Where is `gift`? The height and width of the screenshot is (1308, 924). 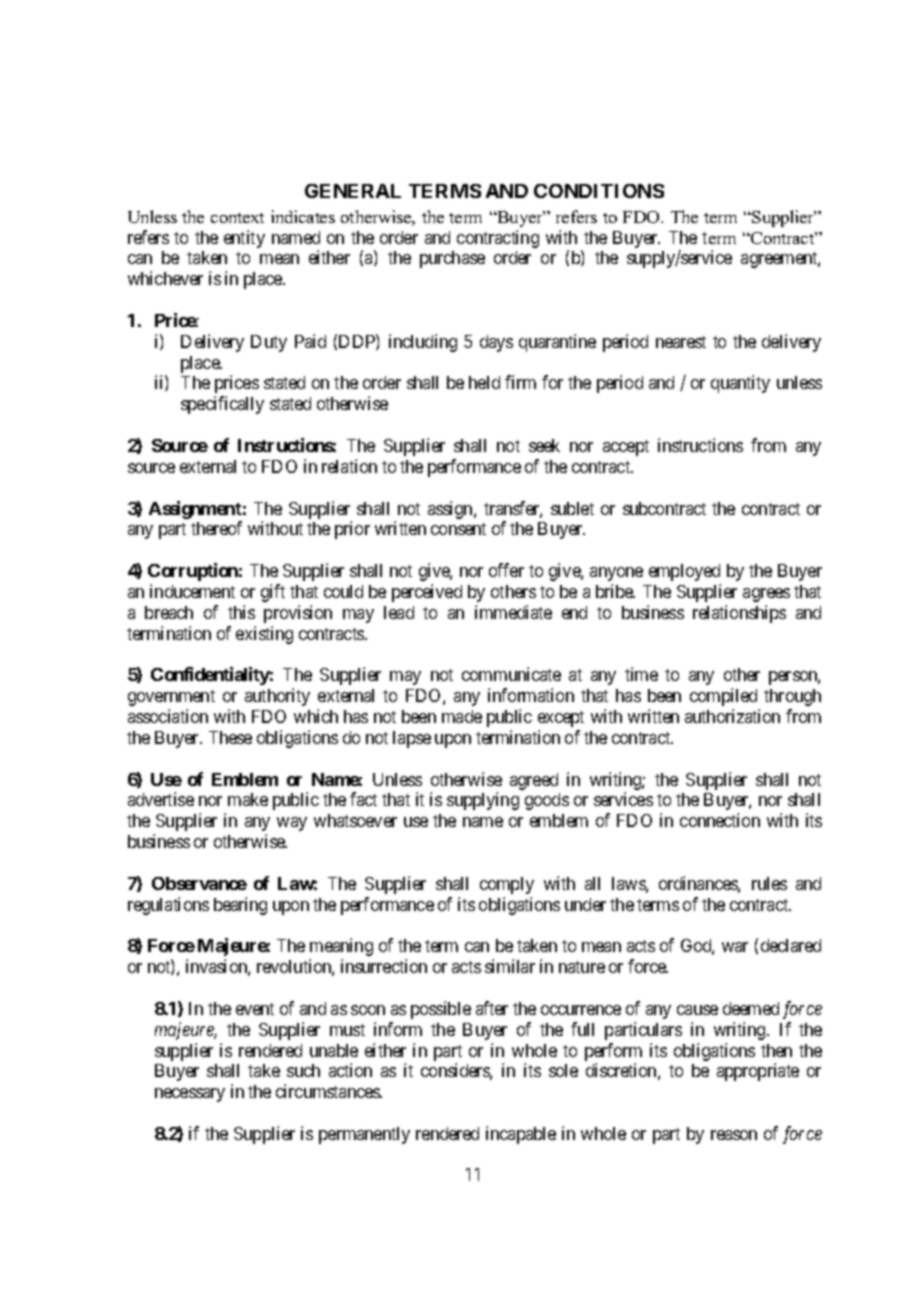
gift is located at coordinates (273, 593).
